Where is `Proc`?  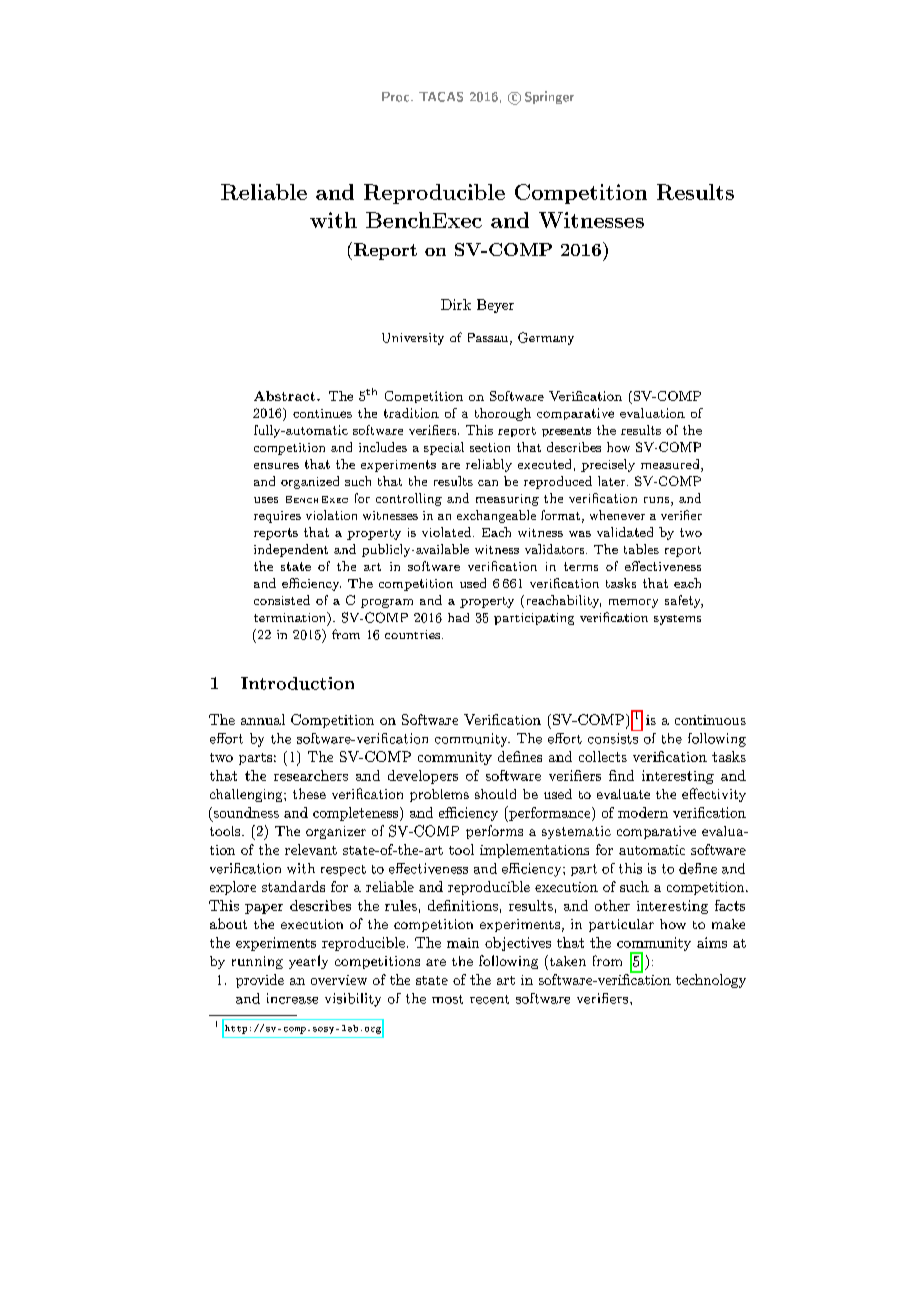
Proc is located at coordinates (397, 97).
